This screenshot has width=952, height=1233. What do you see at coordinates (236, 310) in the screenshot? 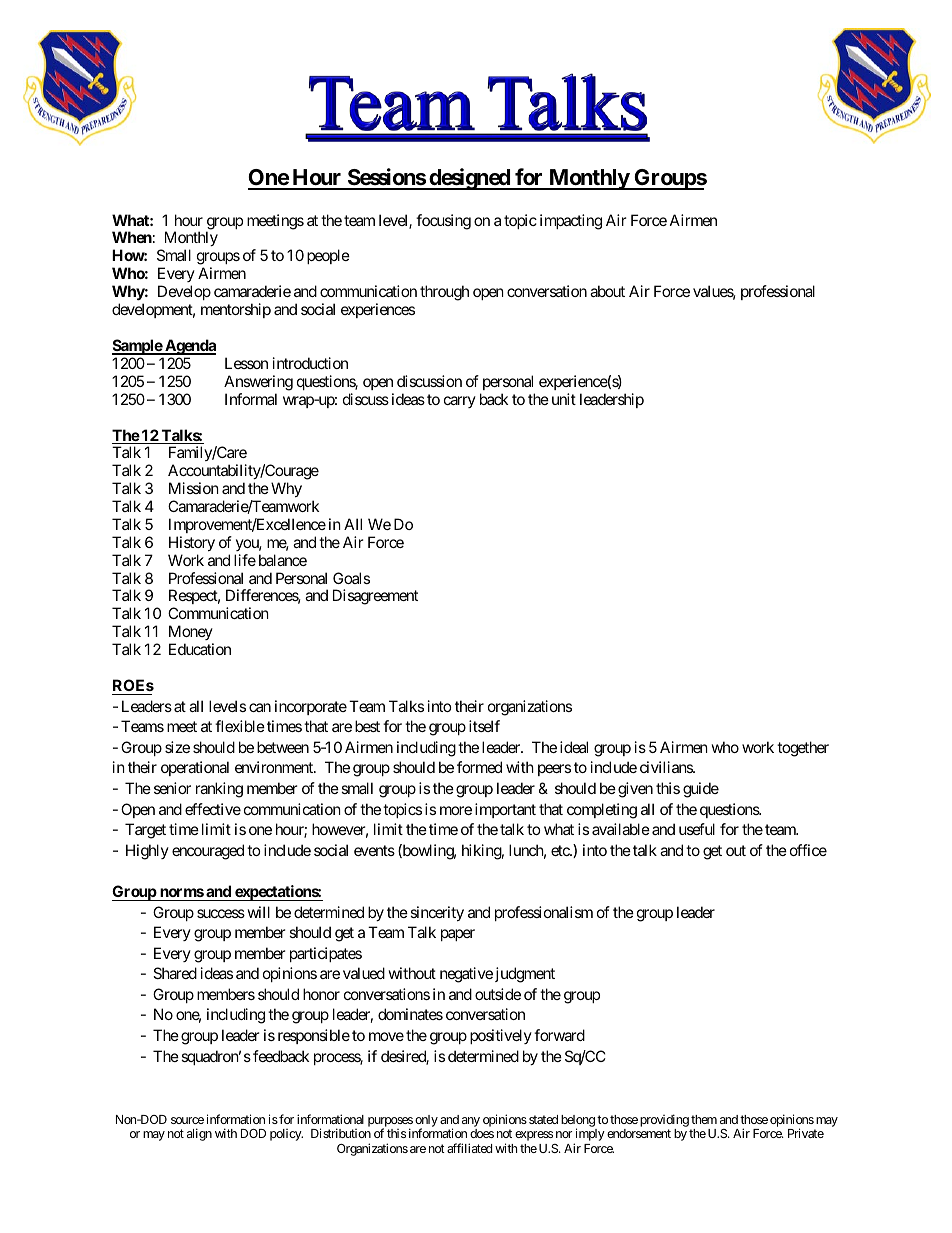
I see `mentorship` at bounding box center [236, 310].
